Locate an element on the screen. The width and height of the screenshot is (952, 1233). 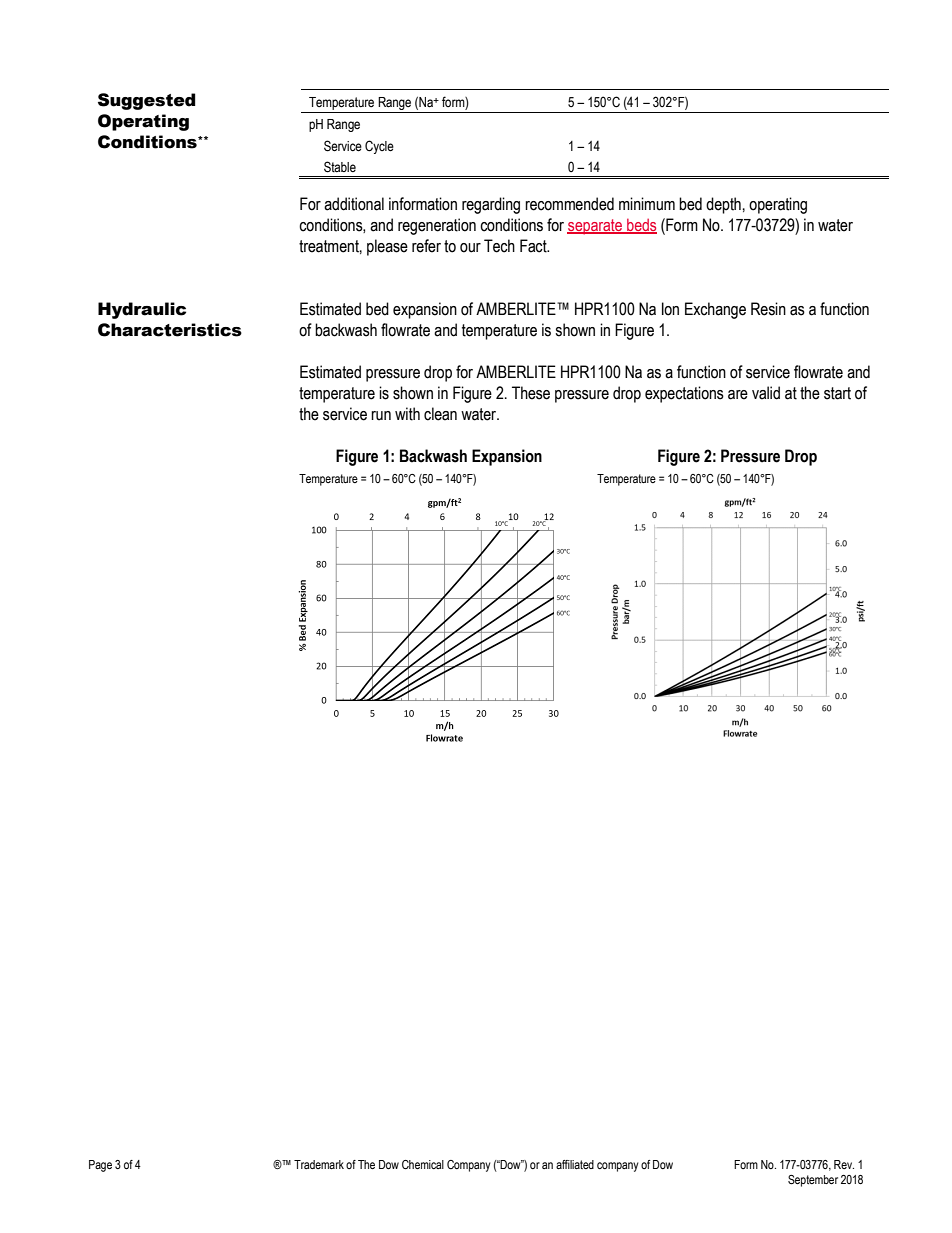
Suggested is located at coordinates (147, 101).
